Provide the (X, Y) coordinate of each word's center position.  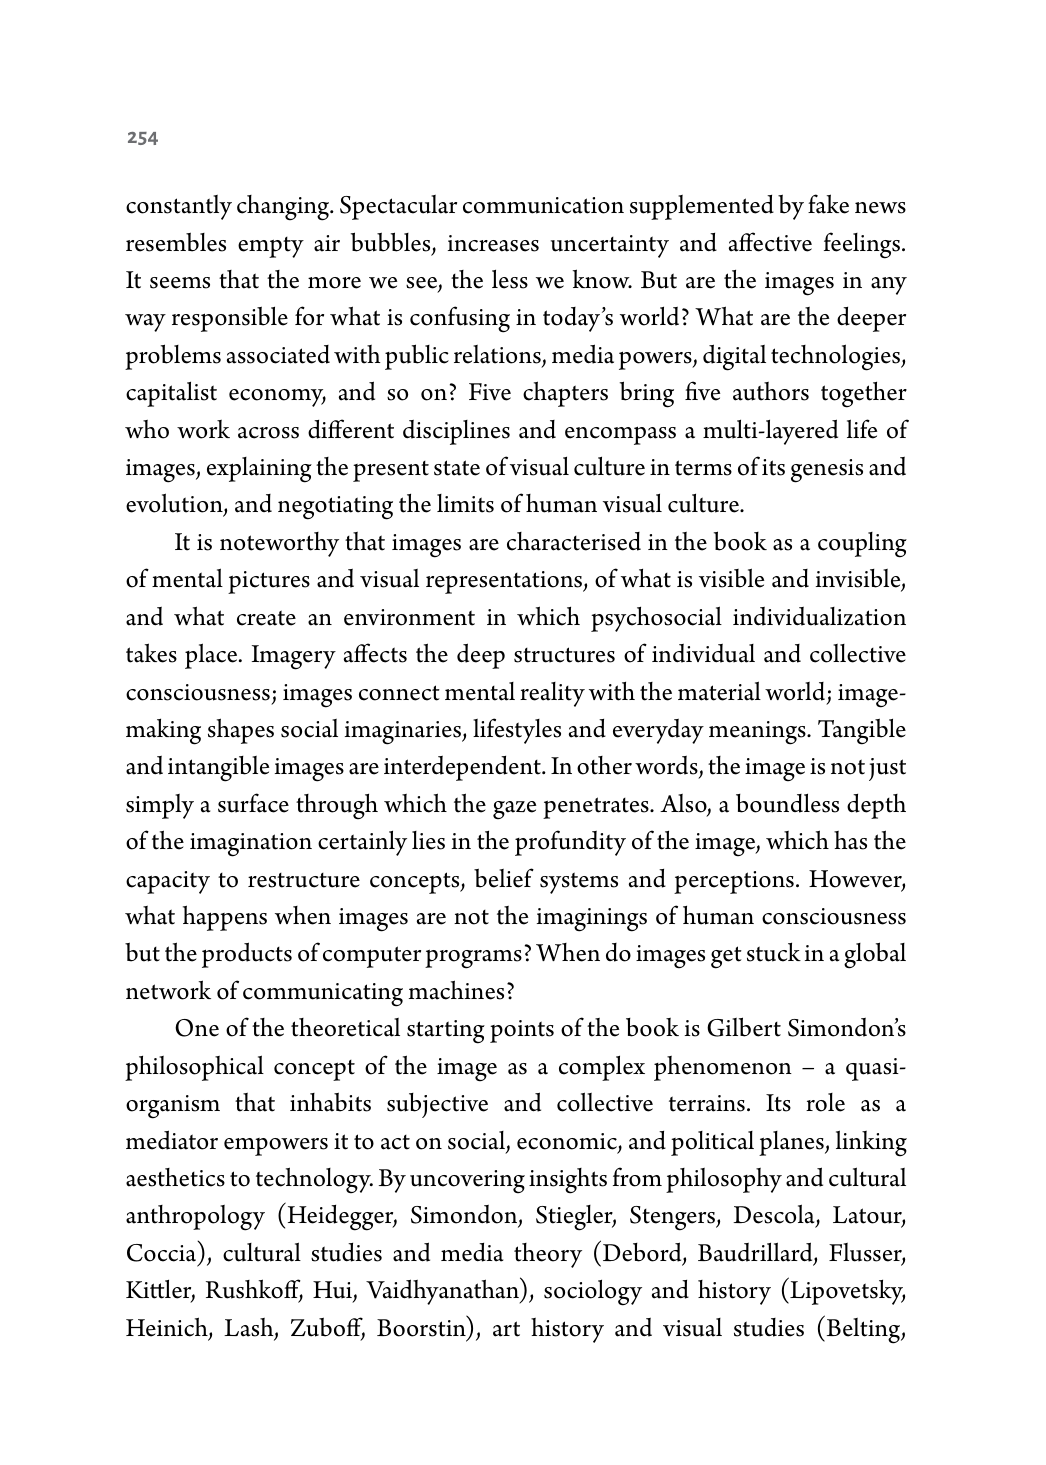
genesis (827, 471)
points (522, 1031)
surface (253, 803)
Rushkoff (254, 1290)
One (197, 1028)
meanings (758, 733)
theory (548, 1255)
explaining (259, 470)
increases (493, 243)
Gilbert (744, 1027)
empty (271, 247)
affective (770, 242)
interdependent (463, 768)
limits (465, 503)
